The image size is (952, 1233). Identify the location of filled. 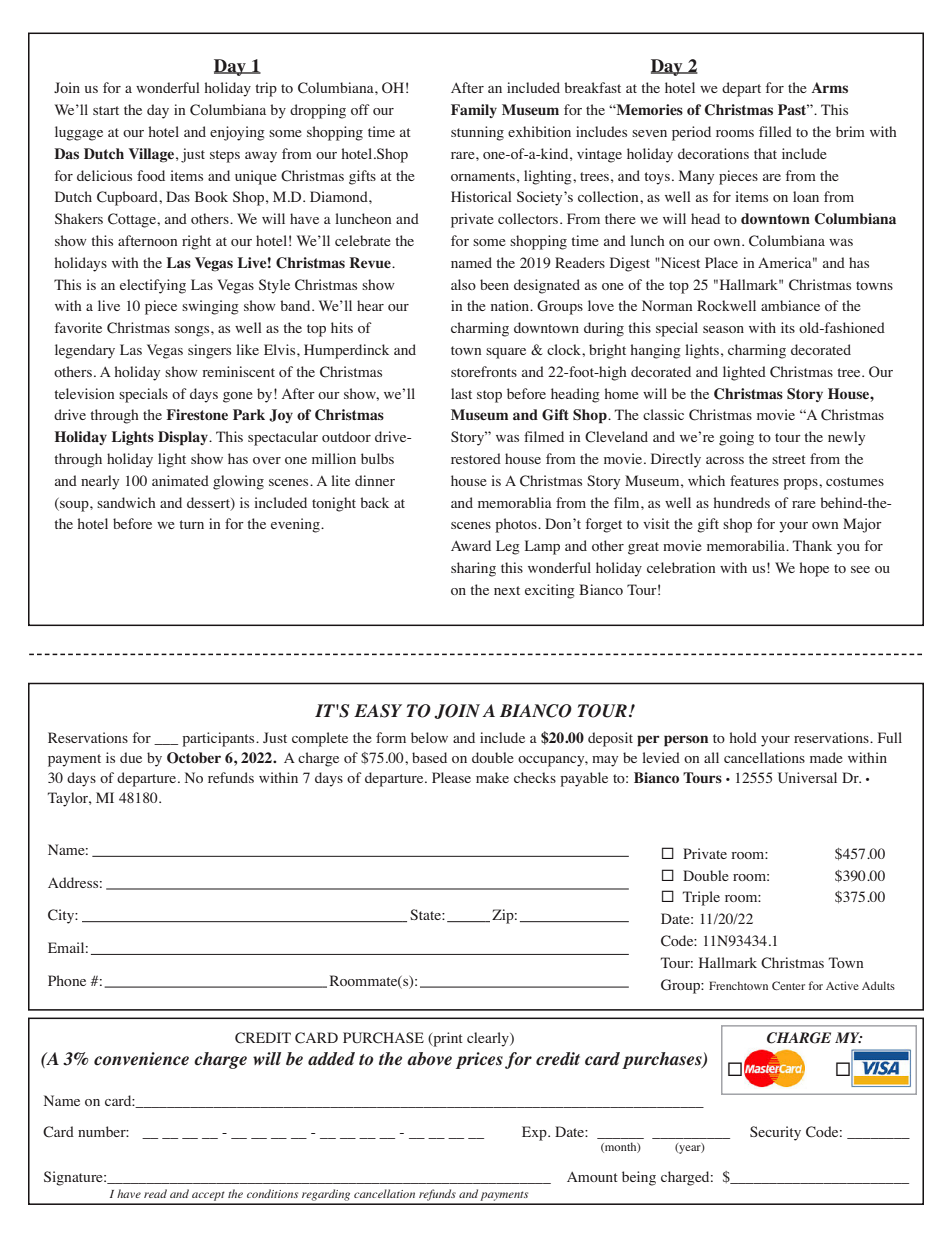
(775, 131).
